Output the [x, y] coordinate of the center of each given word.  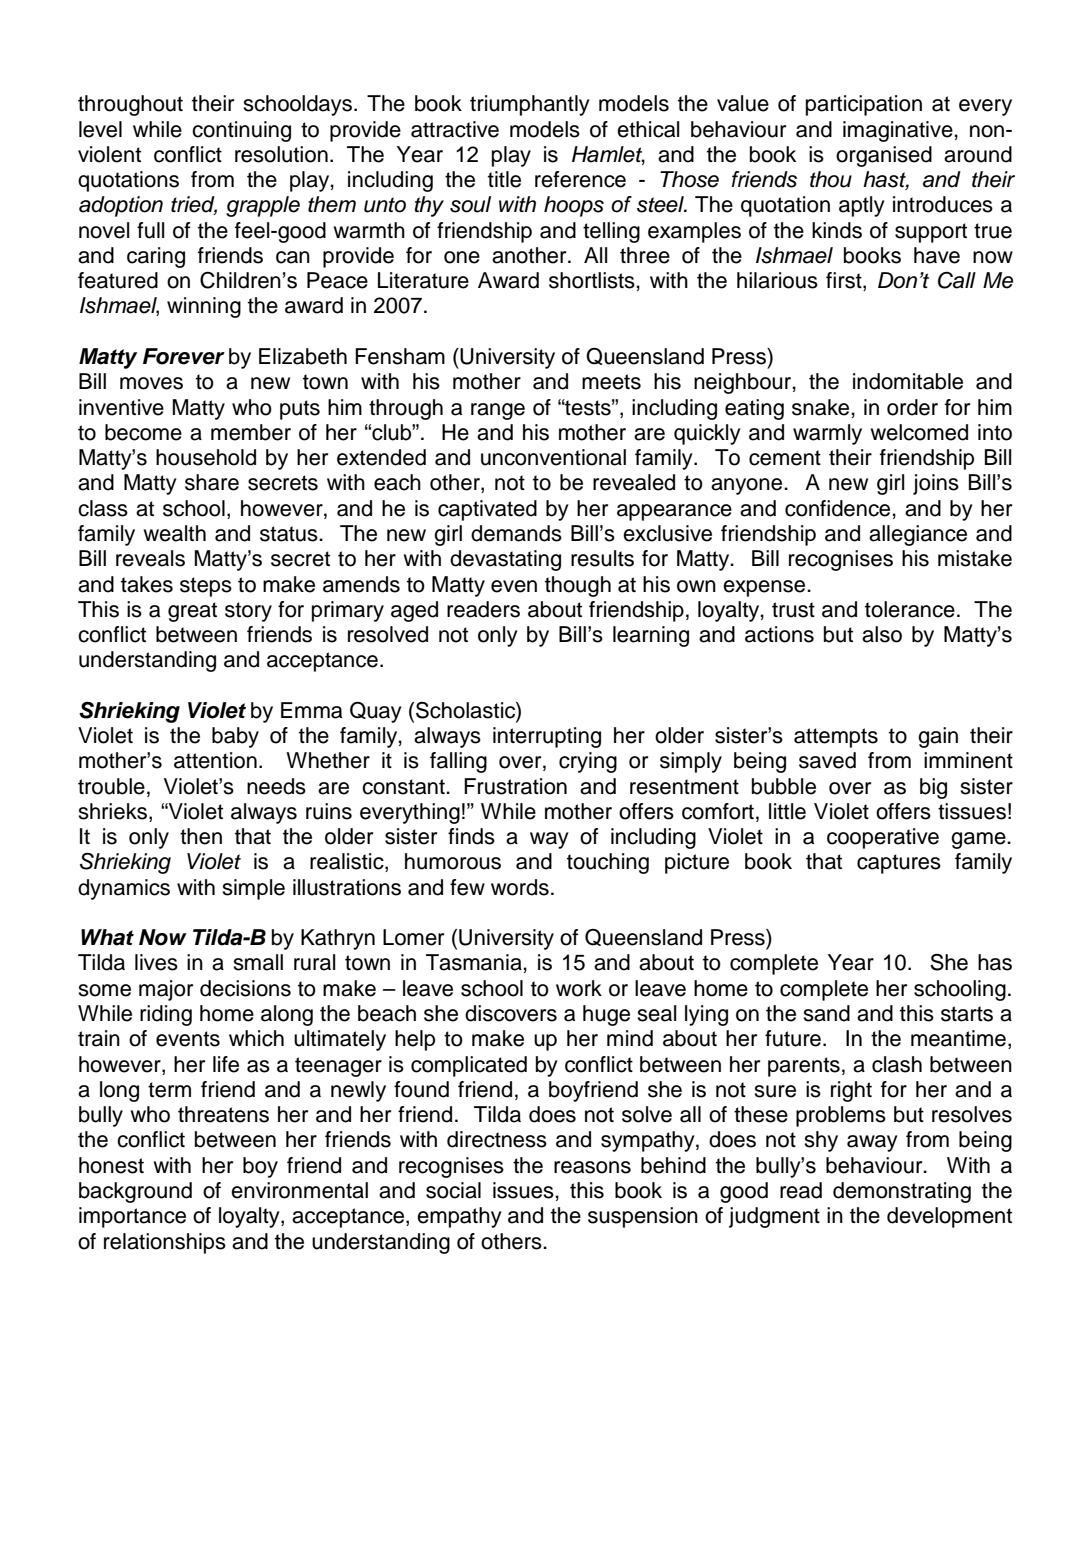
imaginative [898, 131]
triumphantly [530, 105]
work [579, 988]
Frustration [515, 786]
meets [611, 382]
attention [215, 760]
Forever [184, 356]
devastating [505, 560]
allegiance [918, 535]
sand [826, 1013]
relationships [165, 1243]
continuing [241, 131]
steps [206, 587]
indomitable [908, 381]
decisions [245, 988]
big [933, 788]
